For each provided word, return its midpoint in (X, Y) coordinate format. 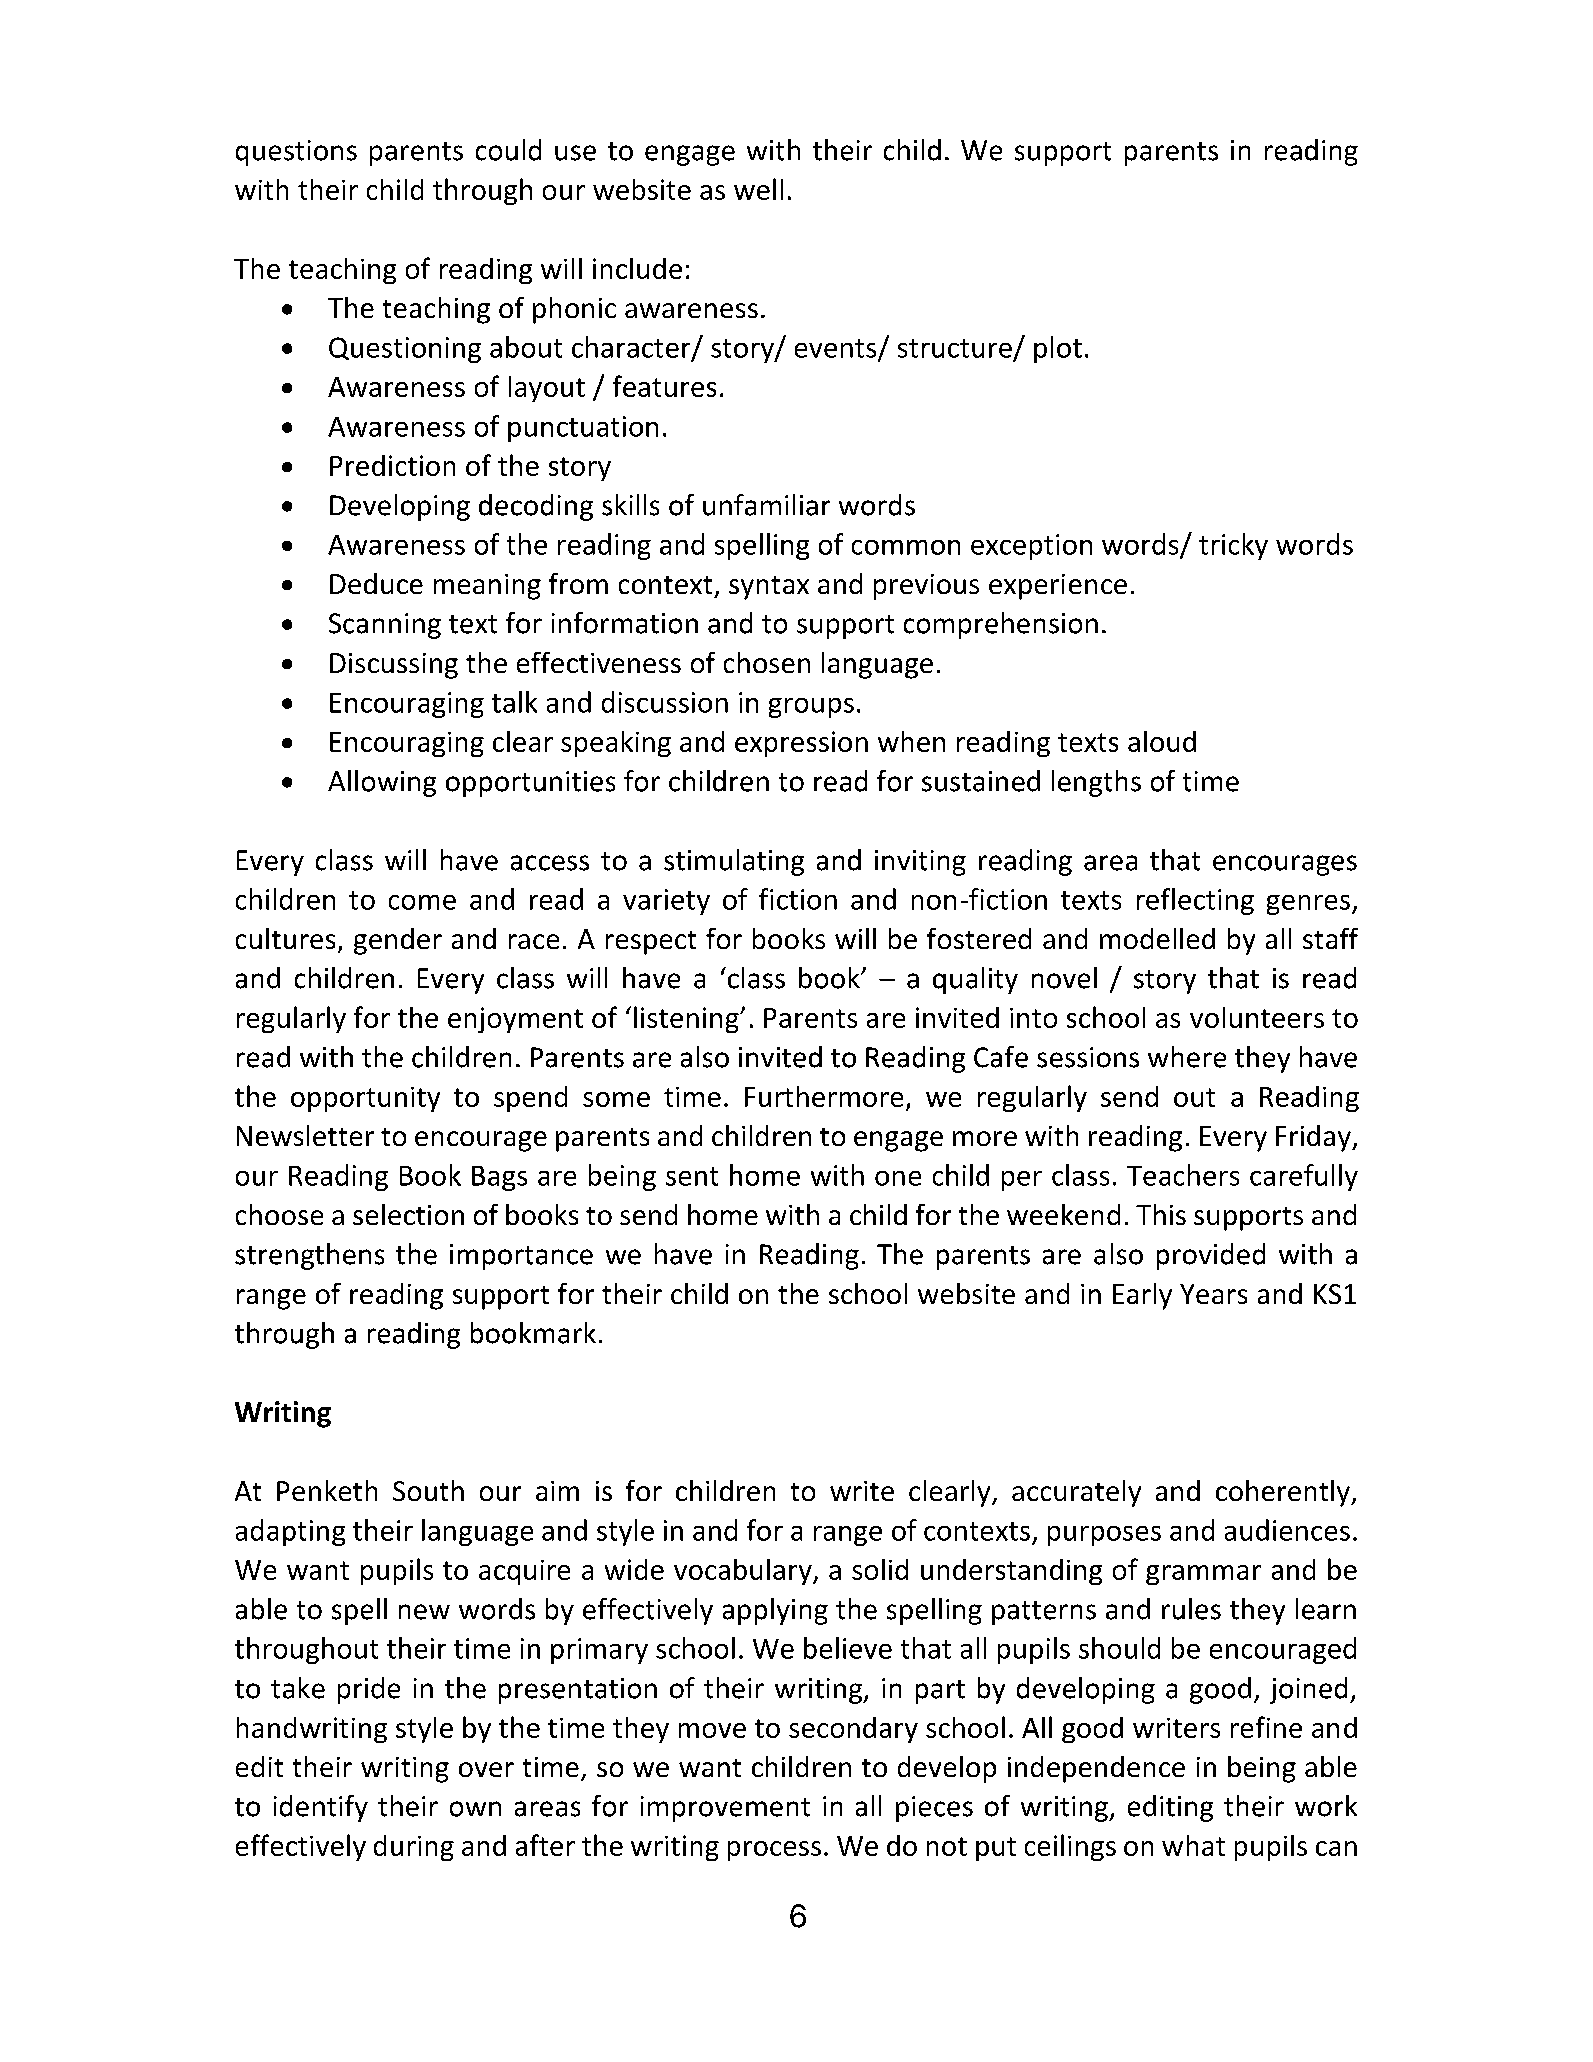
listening (687, 1019)
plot (1058, 349)
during (414, 1848)
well (758, 189)
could (508, 150)
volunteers (1257, 1017)
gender (398, 941)
